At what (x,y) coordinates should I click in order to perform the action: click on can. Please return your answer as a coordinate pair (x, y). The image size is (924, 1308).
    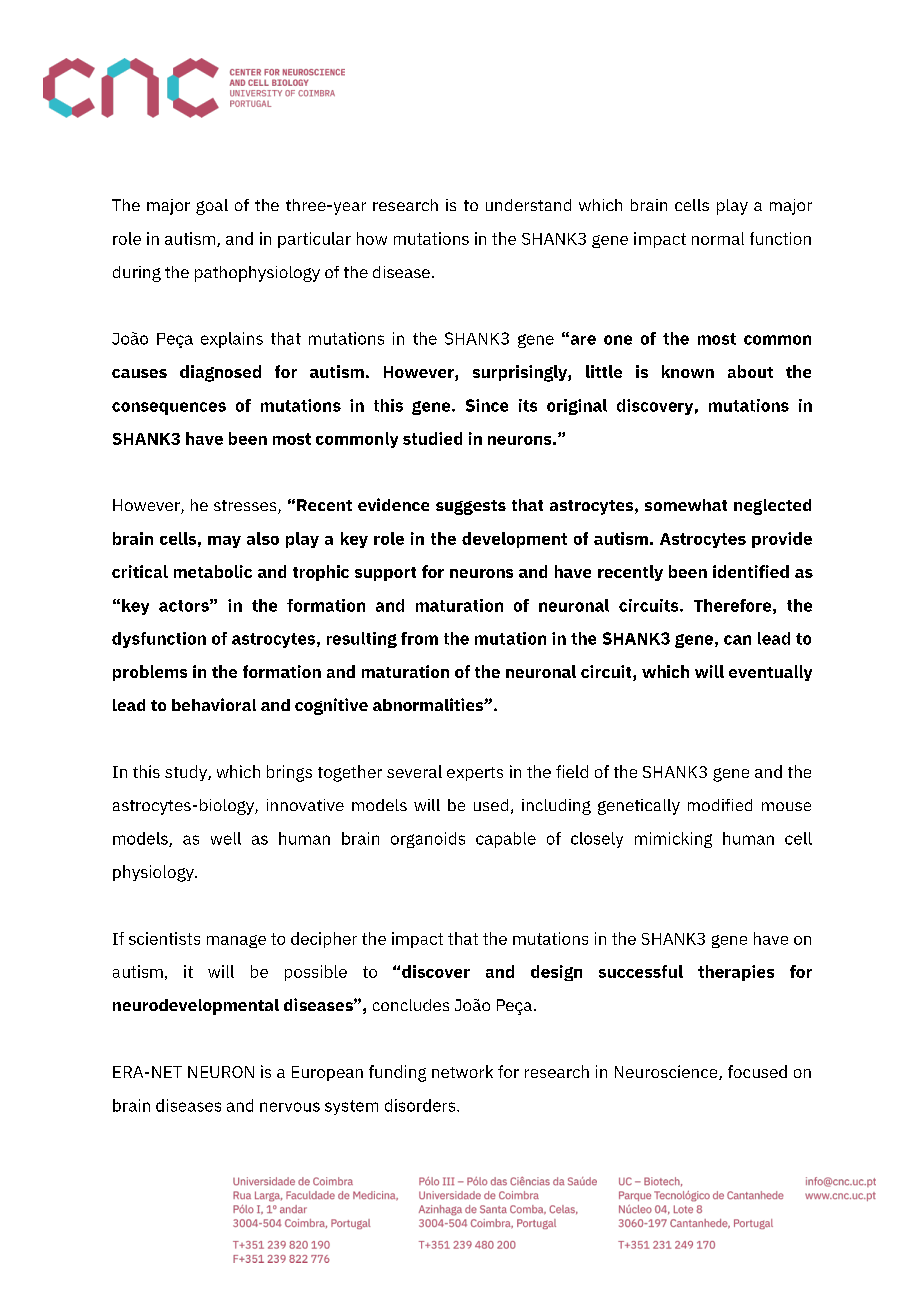
    Looking at the image, I should click on (737, 640).
